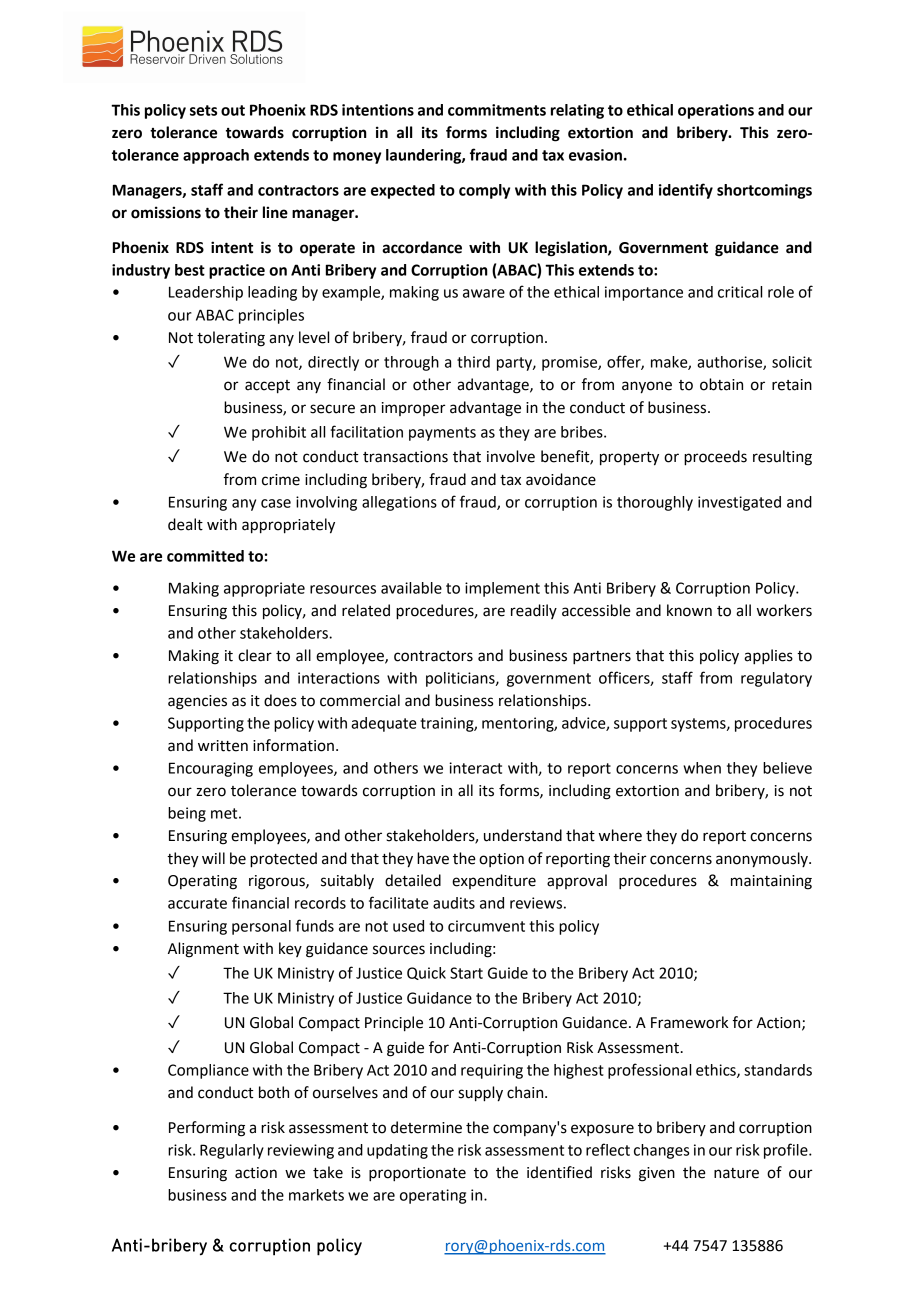 The width and height of the screenshot is (924, 1308). I want to click on applies, so click(768, 657).
